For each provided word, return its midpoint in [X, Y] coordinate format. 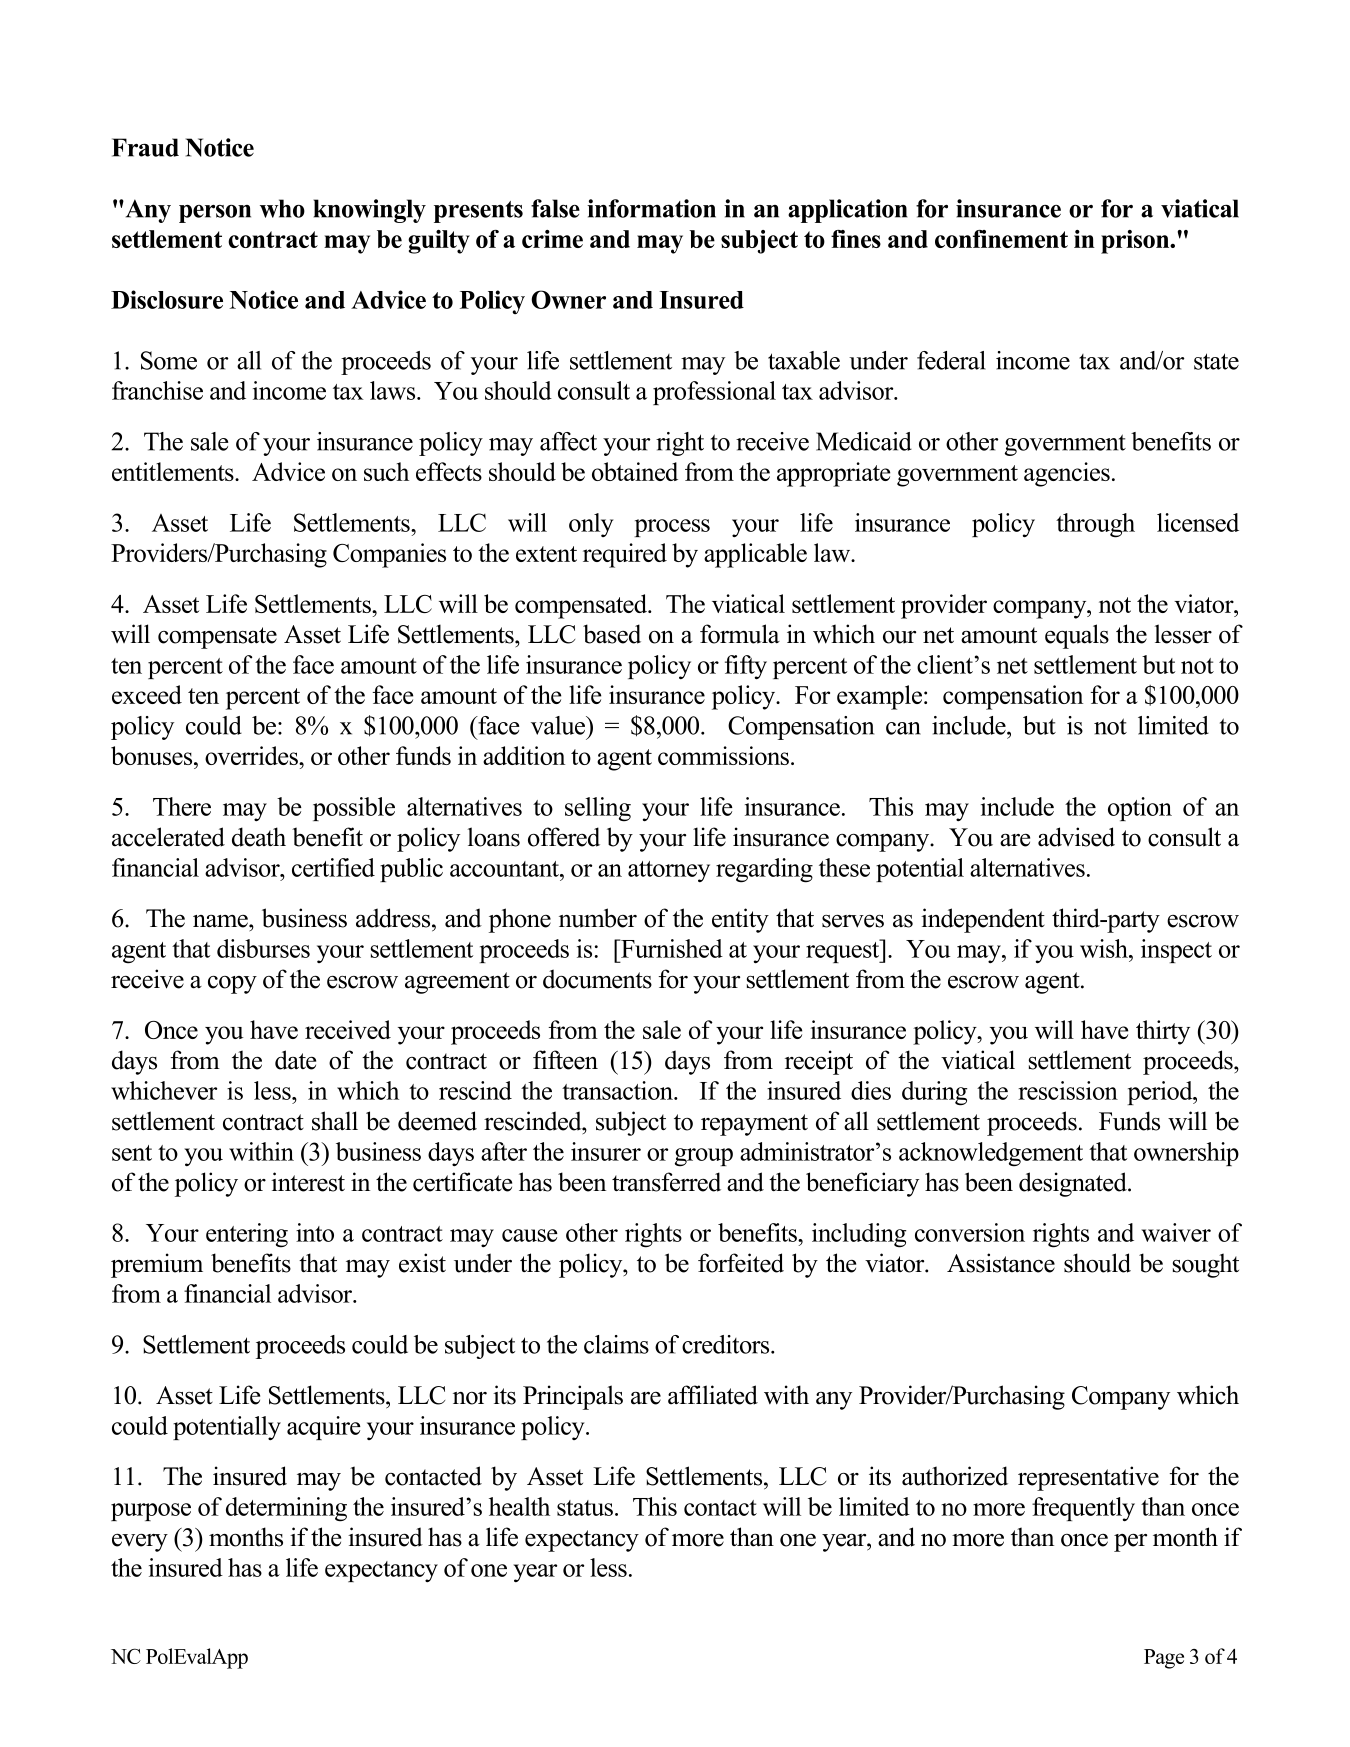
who [282, 208]
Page [1164, 1659]
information [651, 208]
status [586, 1508]
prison [1136, 242]
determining [286, 1509]
